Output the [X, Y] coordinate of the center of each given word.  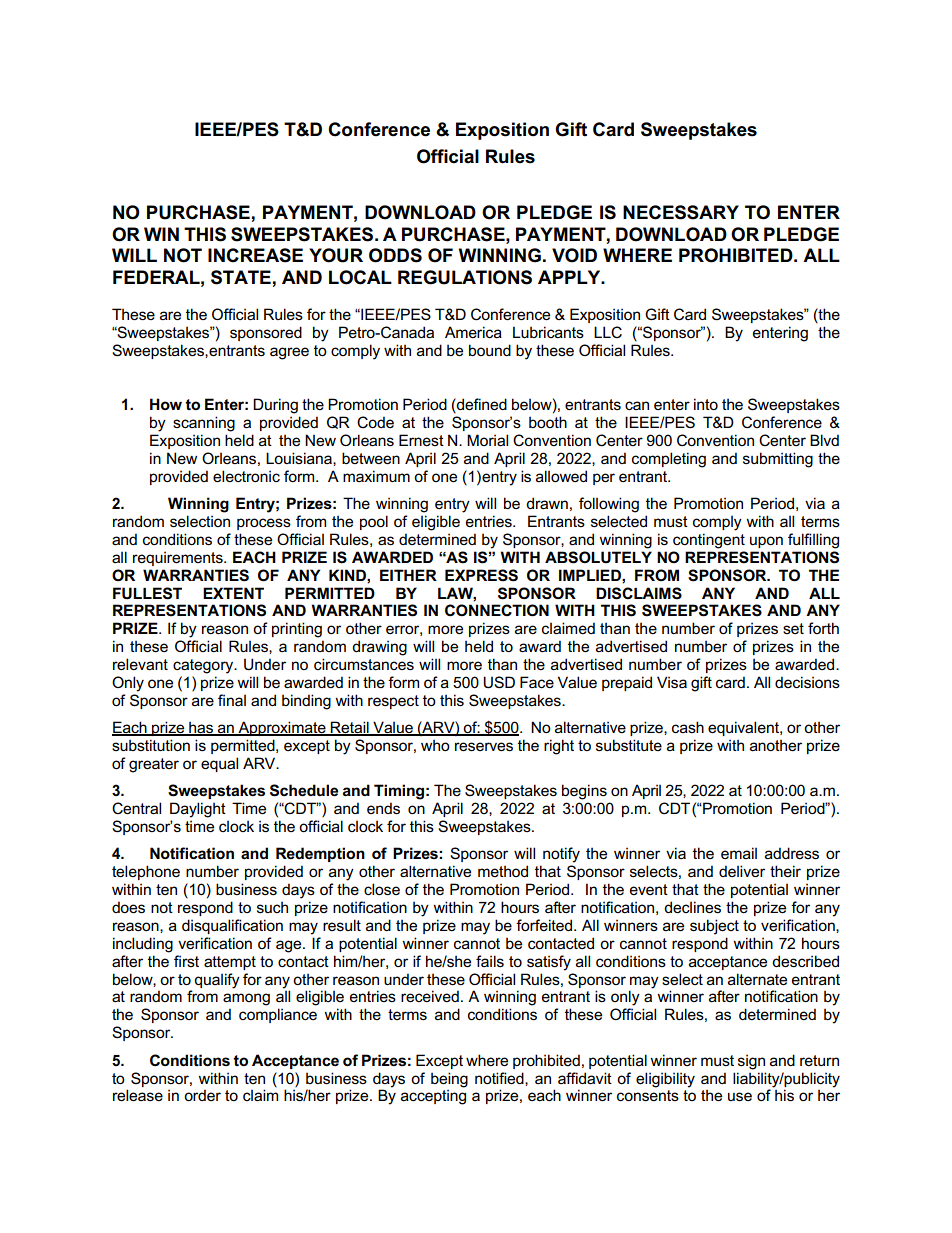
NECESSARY [681, 212]
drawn [547, 503]
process [264, 524]
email [739, 853]
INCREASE [255, 255]
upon [766, 542]
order [202, 1095]
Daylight [198, 810]
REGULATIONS [465, 277]
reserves [484, 747]
